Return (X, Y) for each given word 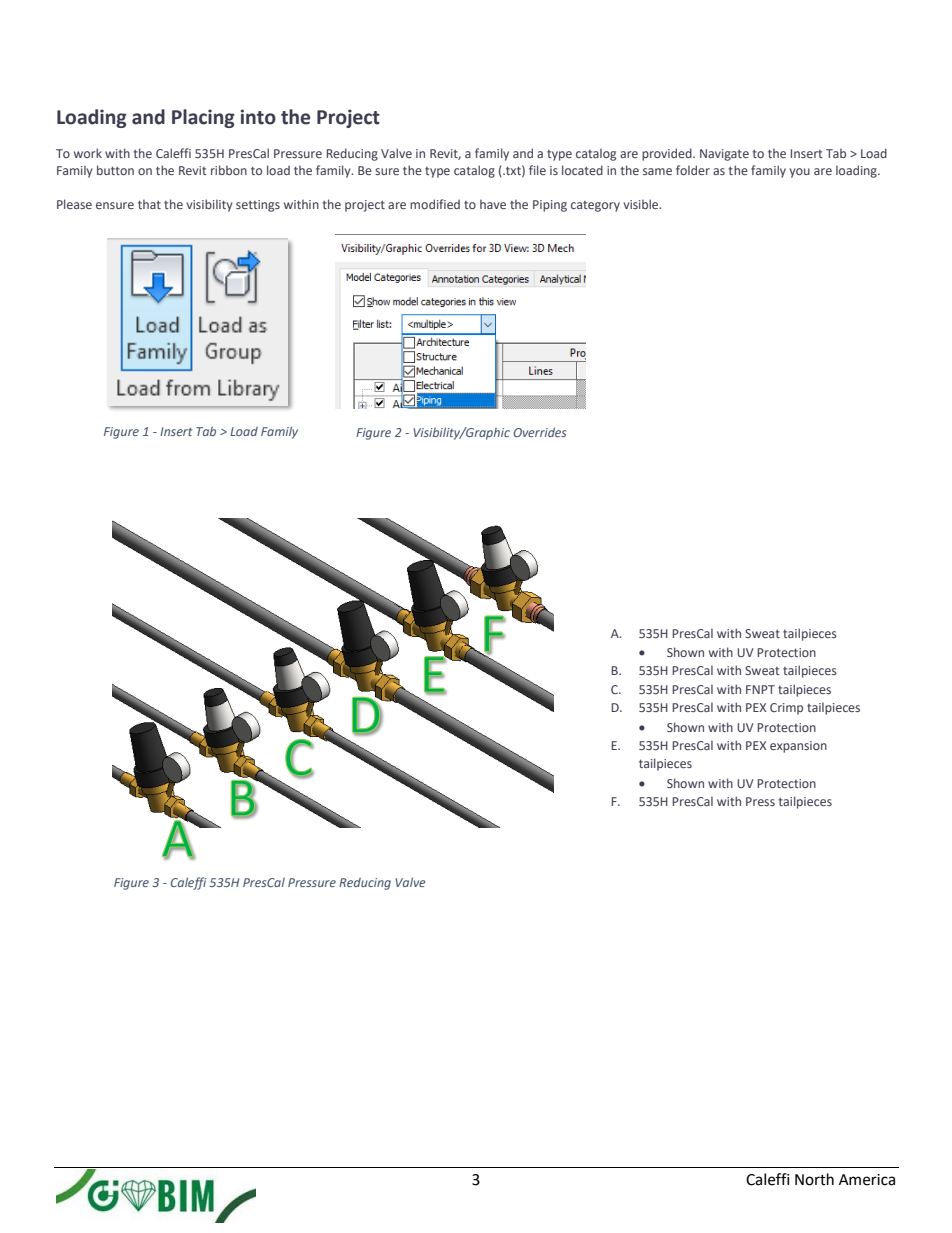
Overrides (539, 432)
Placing (203, 118)
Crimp (786, 709)
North (814, 1179)
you (800, 173)
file (537, 170)
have (493, 204)
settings (258, 206)
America (867, 1180)
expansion (798, 747)
